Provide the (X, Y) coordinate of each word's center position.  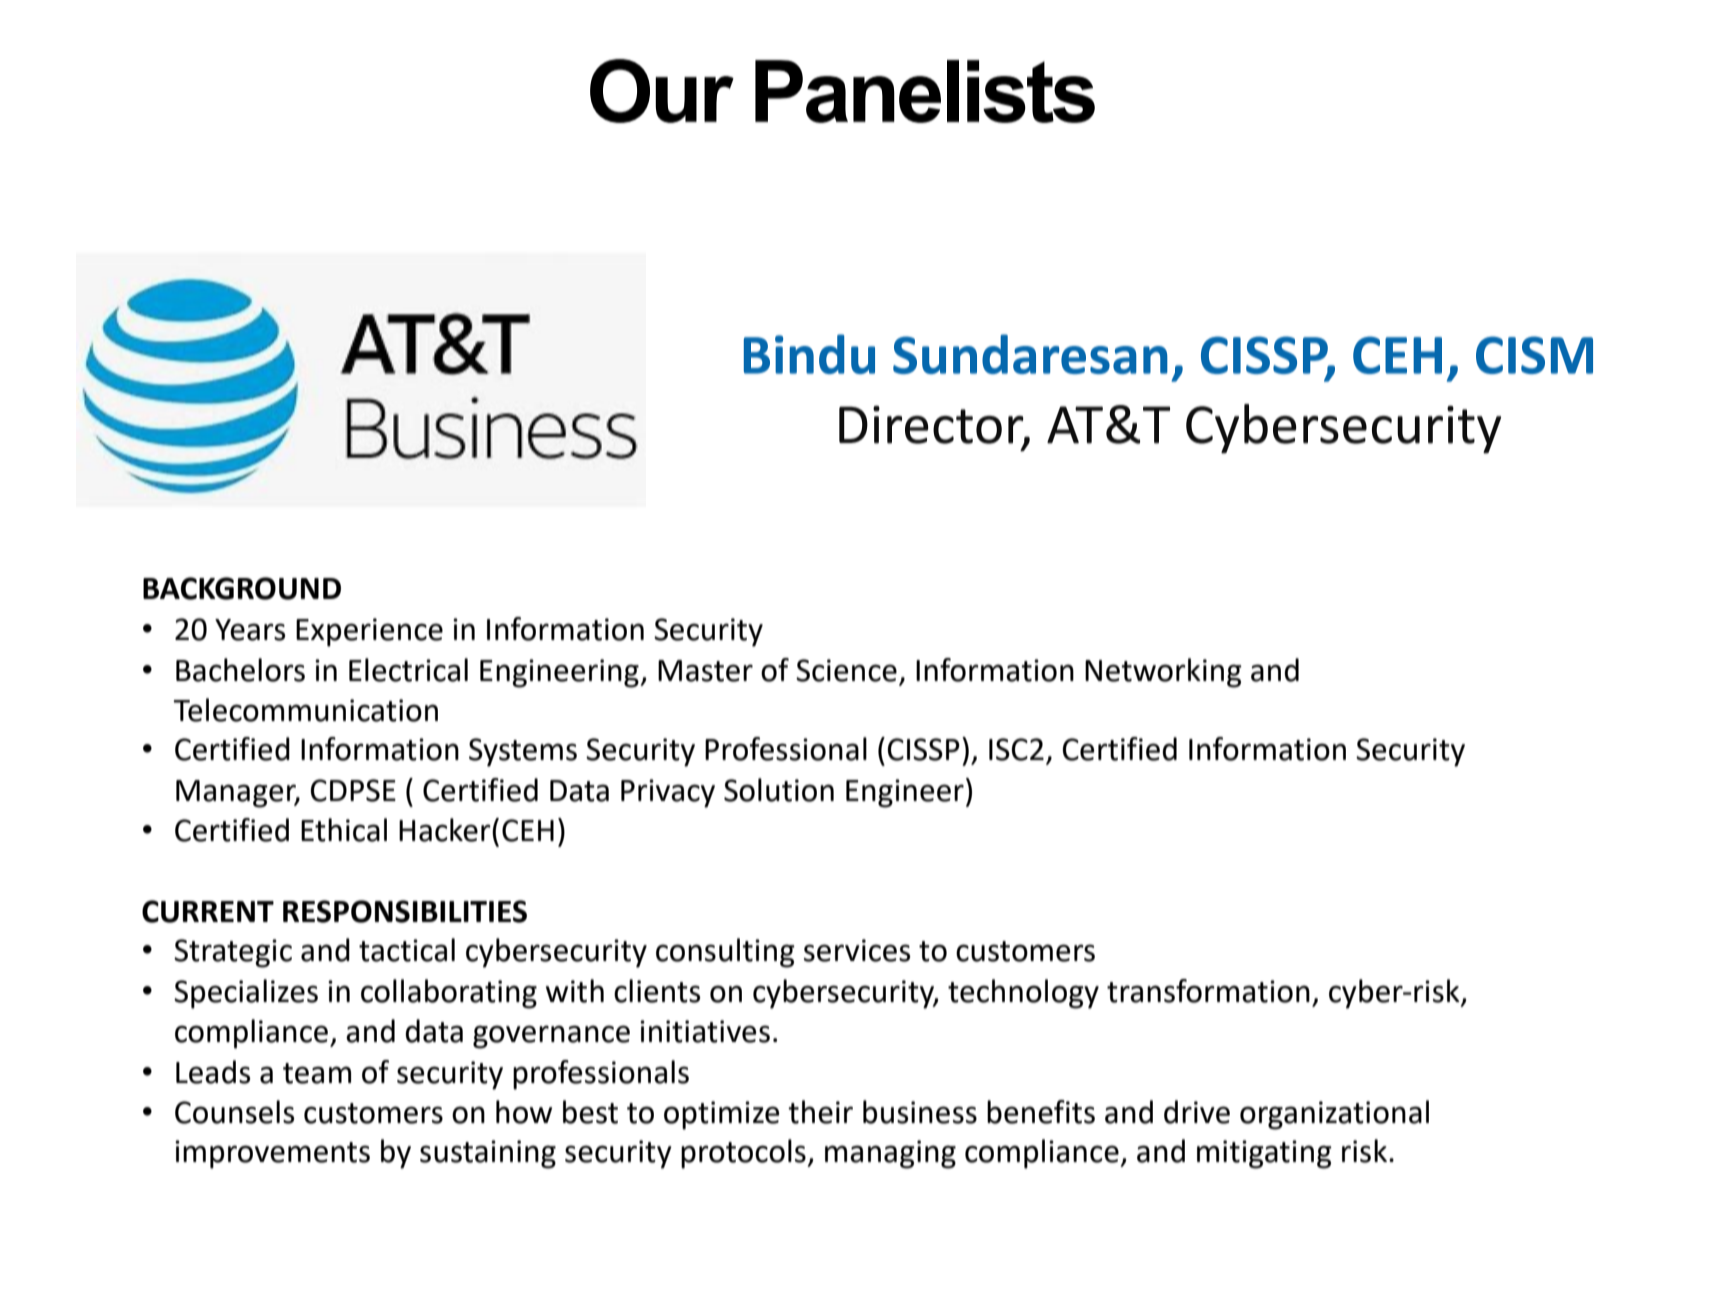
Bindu (809, 354)
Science (846, 670)
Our (662, 91)
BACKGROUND (242, 588)
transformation (1208, 991)
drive (1197, 1112)
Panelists (925, 91)
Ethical (344, 830)
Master (705, 671)
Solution (779, 790)
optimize (721, 1115)
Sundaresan (1030, 354)
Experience (369, 632)
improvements (272, 1154)
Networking (1163, 673)
